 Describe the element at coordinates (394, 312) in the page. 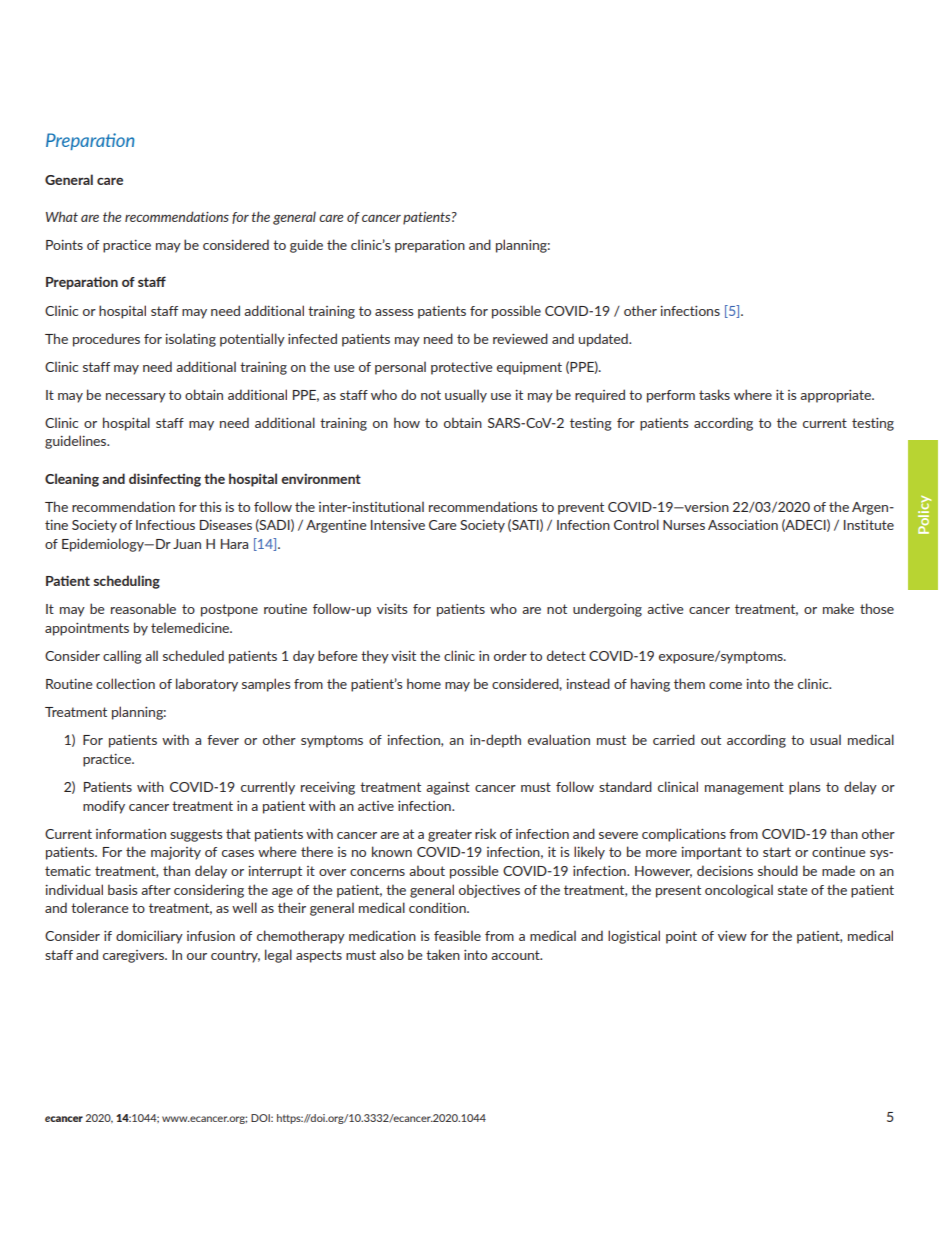

I see `assess` at that location.
